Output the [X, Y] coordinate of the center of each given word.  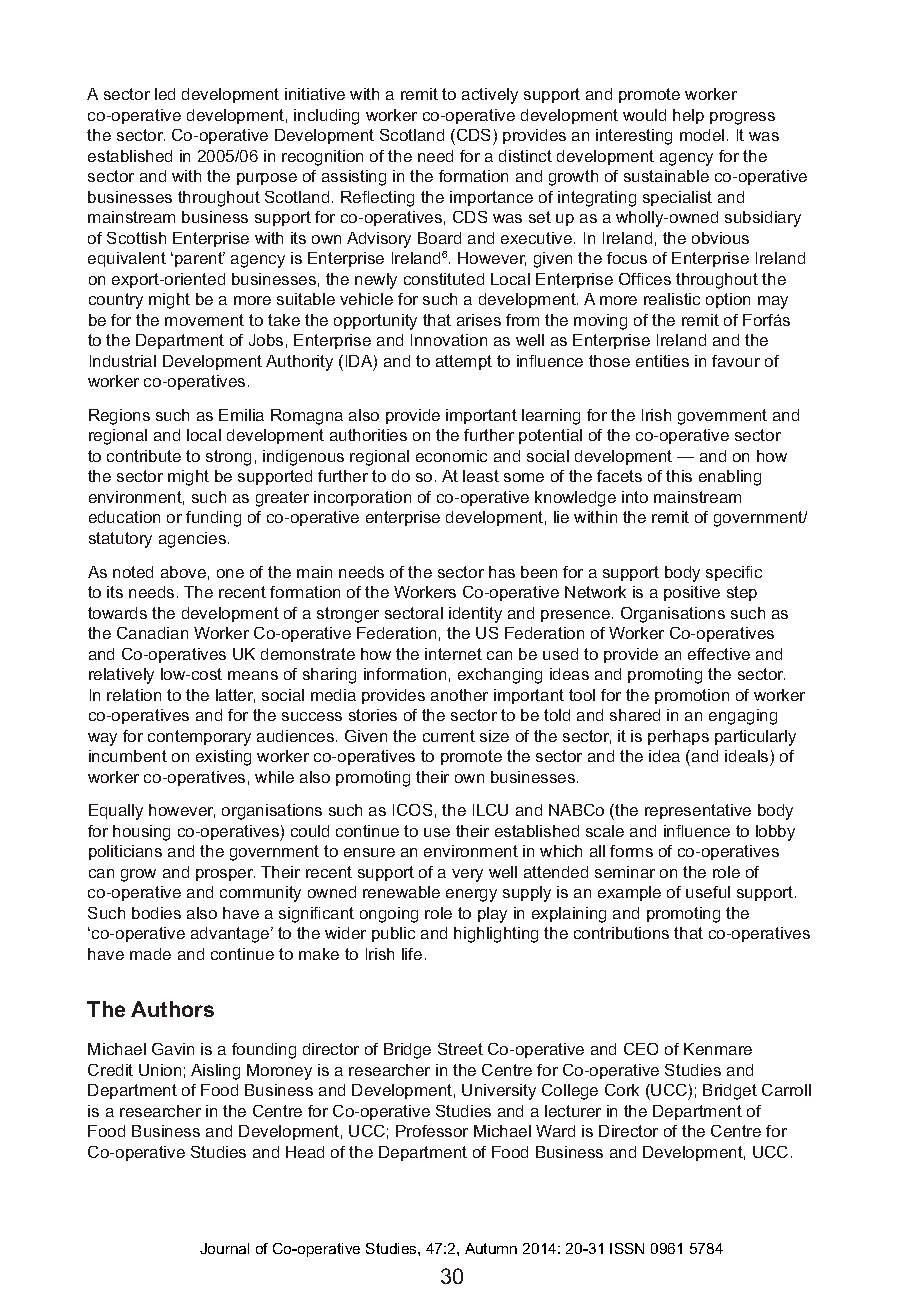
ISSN [627, 1248]
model [702, 135]
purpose [267, 179]
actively [490, 96]
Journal [224, 1248]
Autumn [491, 1248]
